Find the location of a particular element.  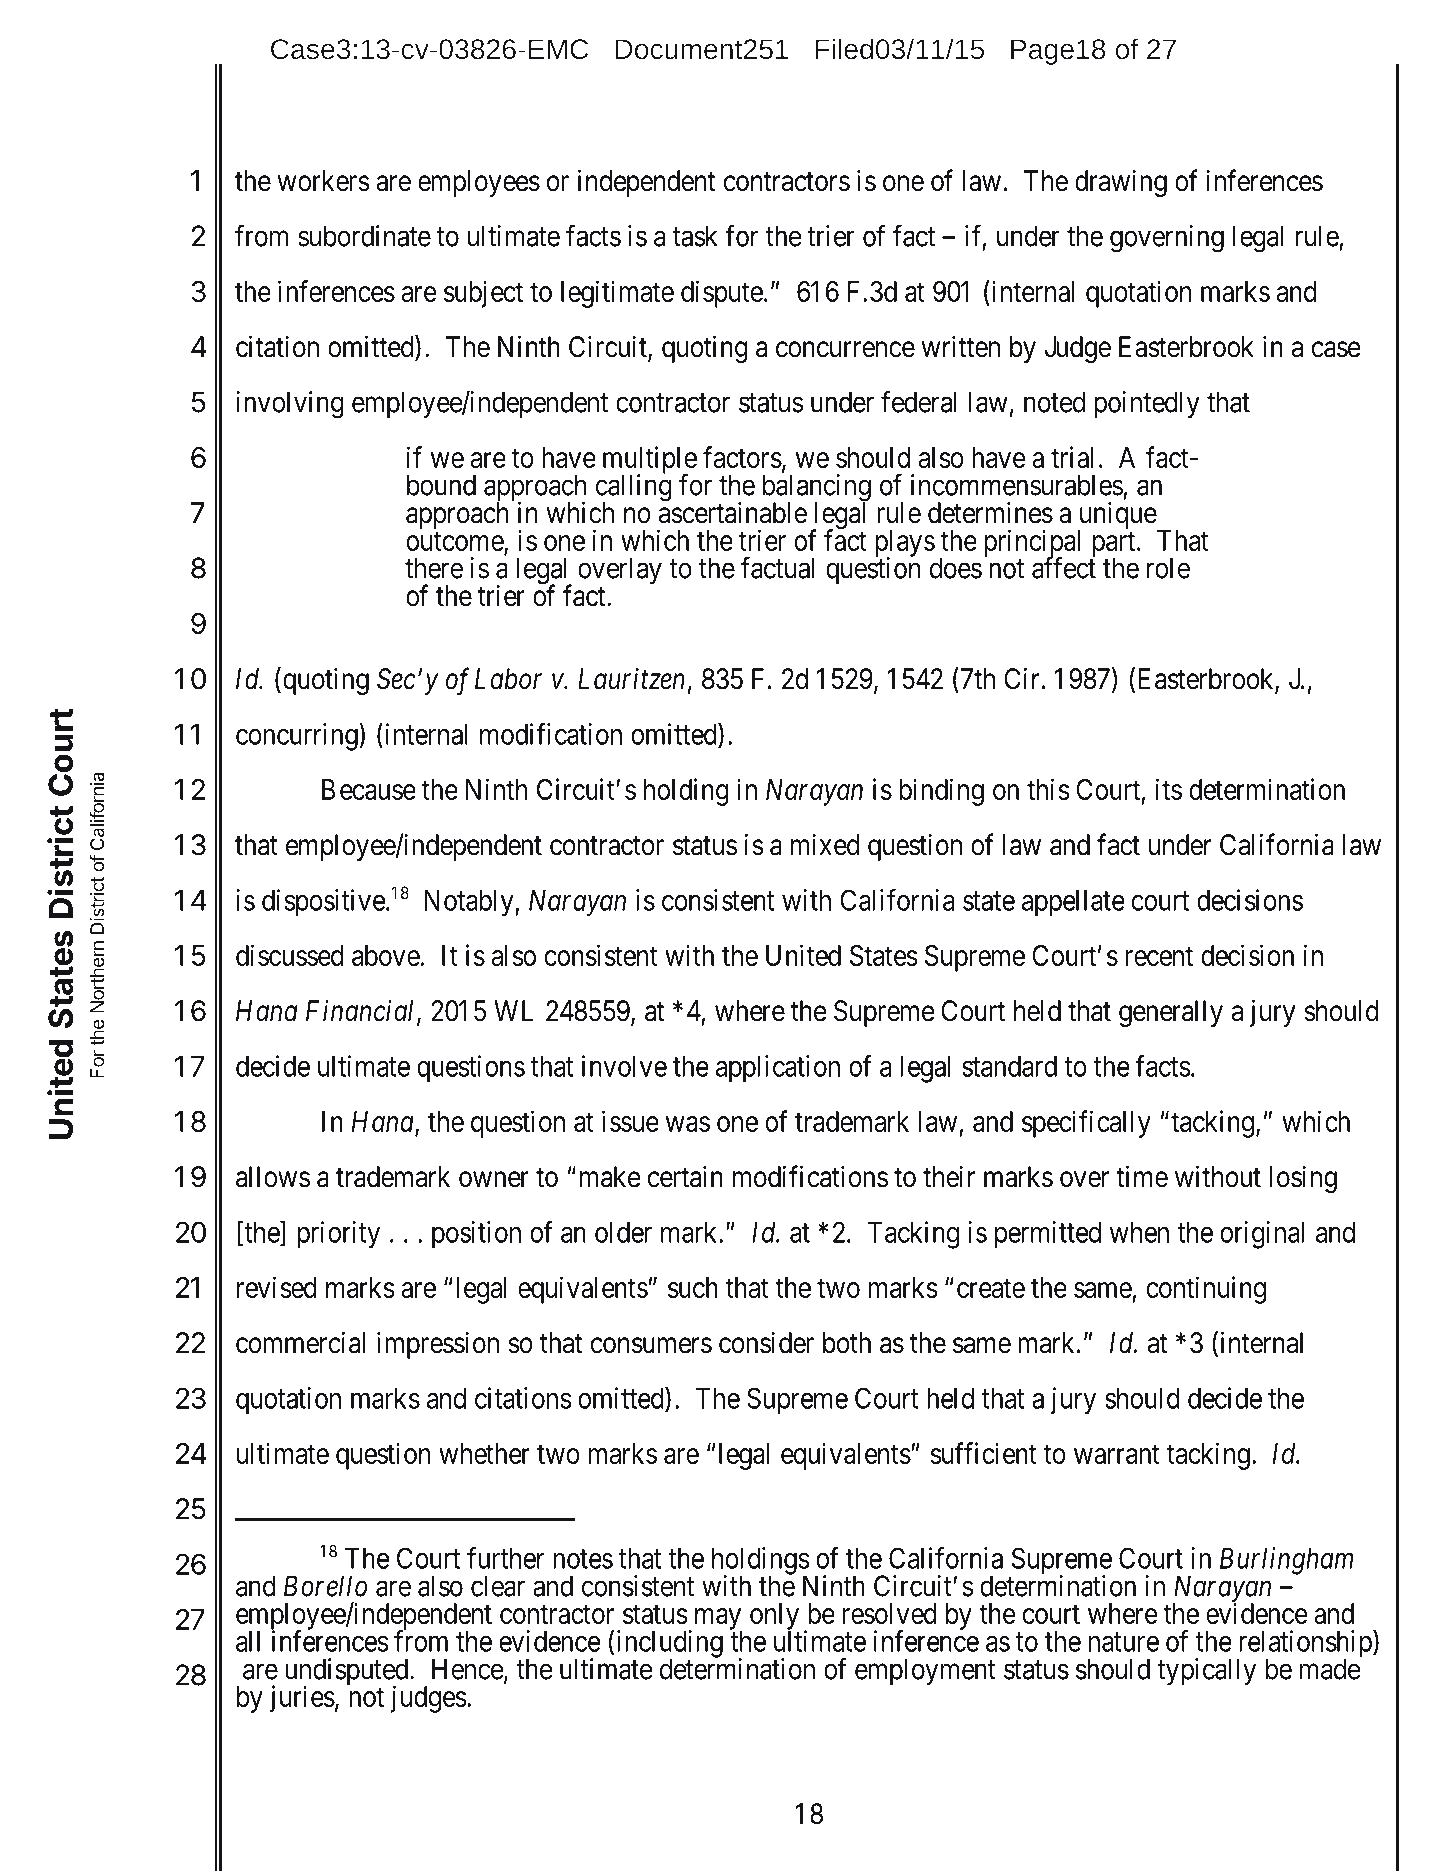

only is located at coordinates (774, 1617).
